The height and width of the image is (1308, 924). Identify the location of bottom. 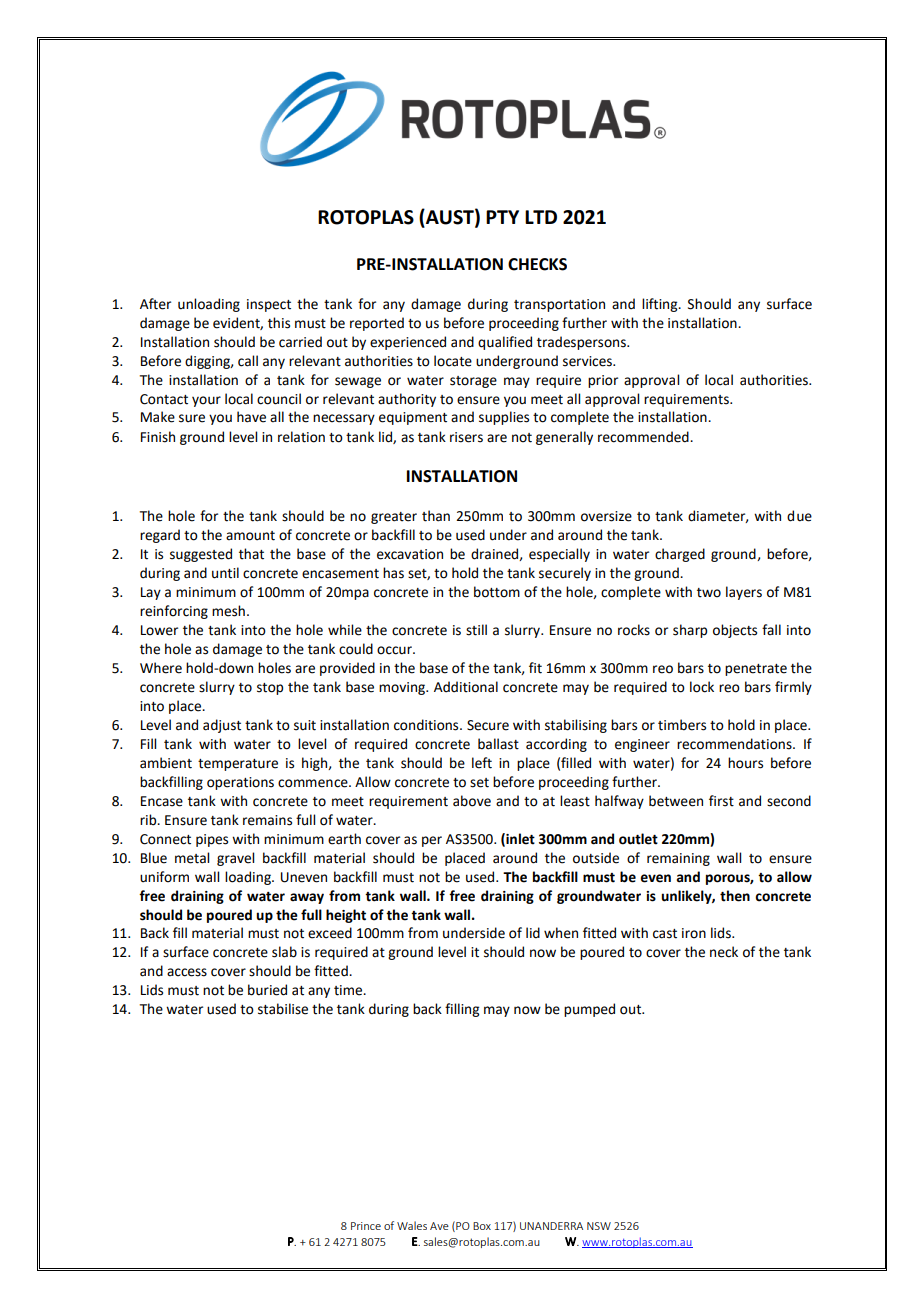
(497, 592).
